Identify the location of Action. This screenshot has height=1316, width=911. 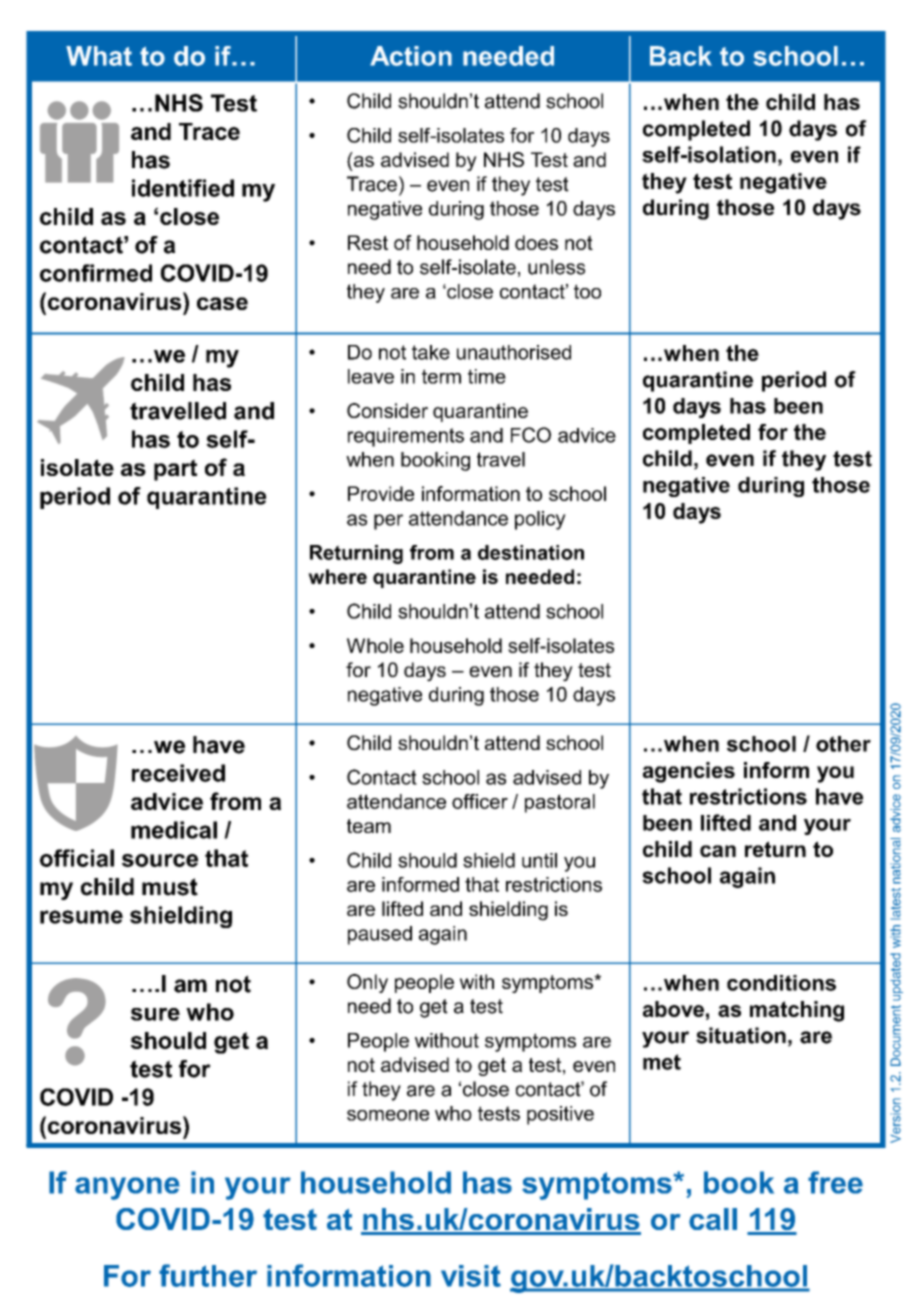
(411, 56).
